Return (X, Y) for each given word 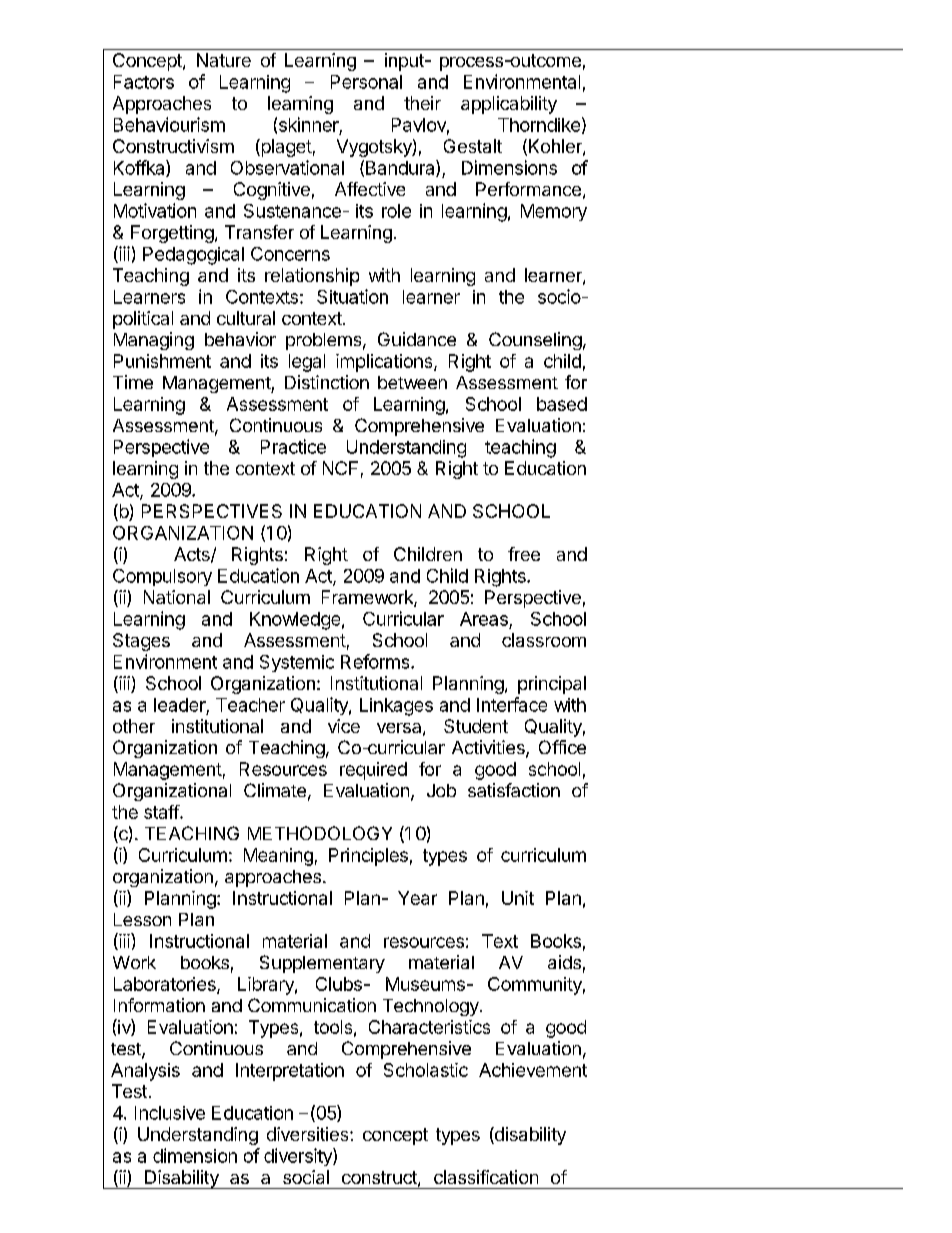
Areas (484, 619)
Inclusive (170, 1113)
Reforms (376, 661)
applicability (509, 105)
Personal (366, 82)
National (177, 597)
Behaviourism (169, 124)
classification (486, 1177)
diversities (309, 1134)
